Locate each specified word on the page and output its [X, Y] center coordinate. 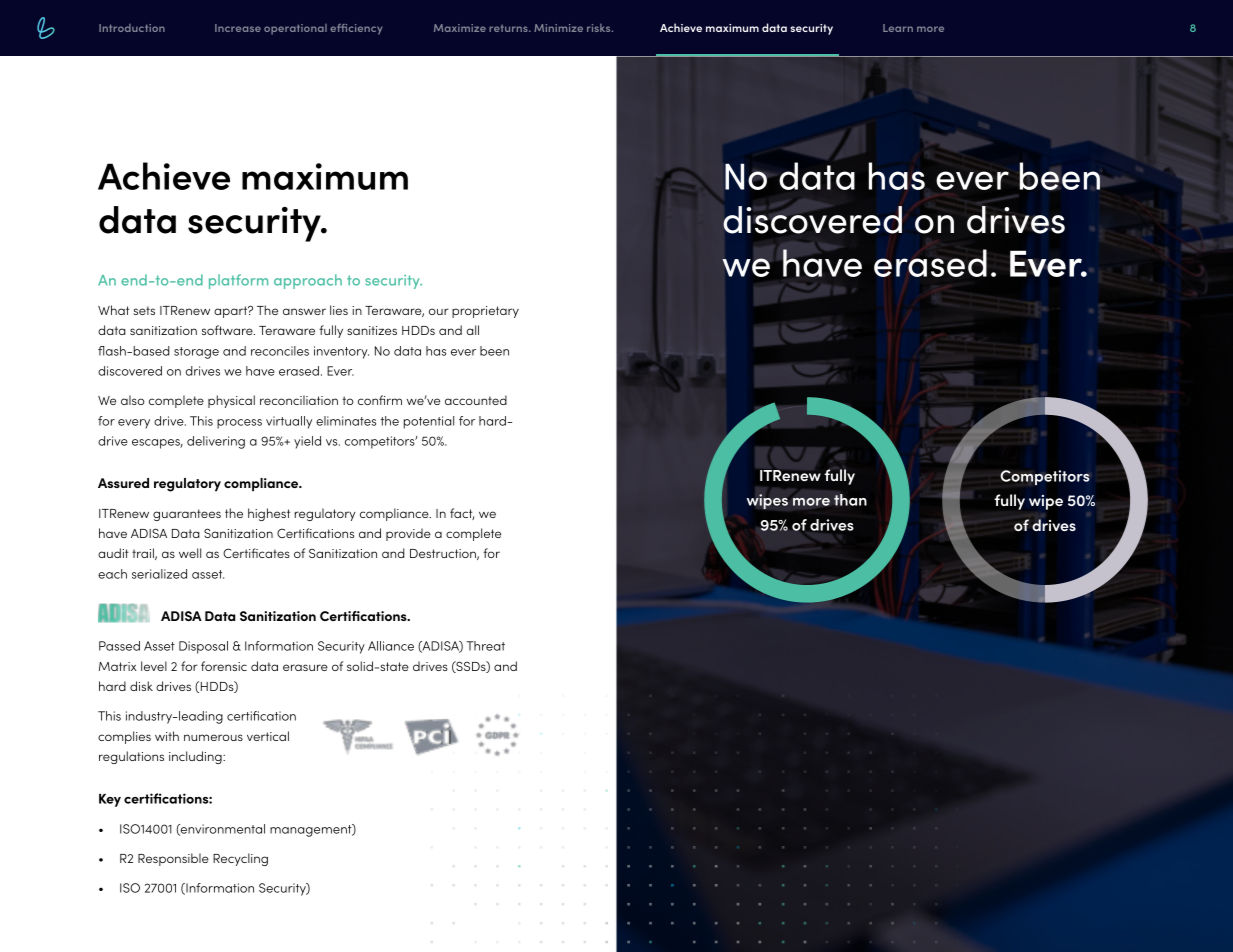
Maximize [460, 28]
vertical [268, 736]
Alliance [391, 646]
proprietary [485, 312]
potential [428, 422]
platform [238, 281]
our [439, 311]
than [850, 500]
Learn [898, 28]
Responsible [173, 859]
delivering [216, 442]
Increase [238, 28]
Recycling [240, 859]
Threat [485, 646]
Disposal [203, 647]
